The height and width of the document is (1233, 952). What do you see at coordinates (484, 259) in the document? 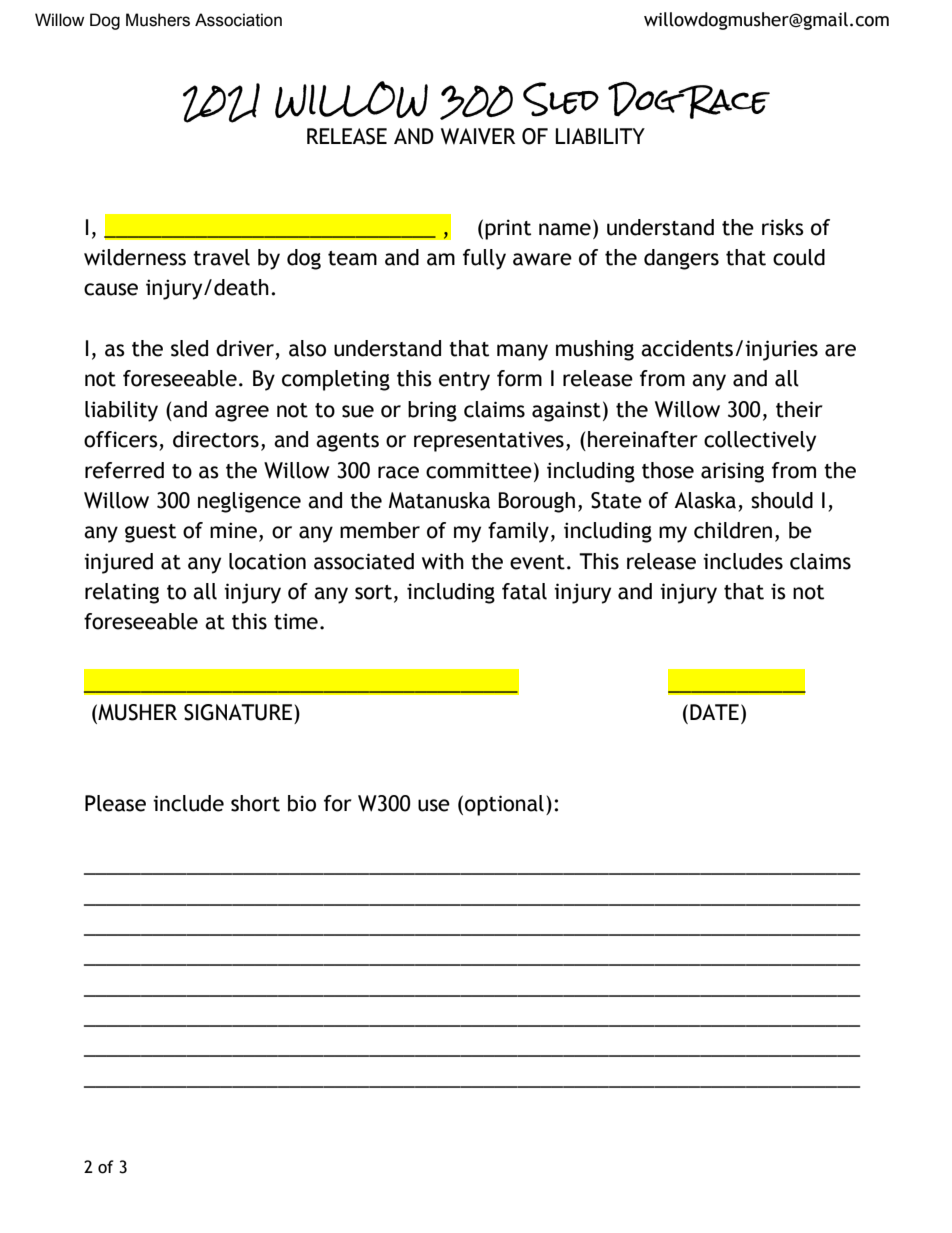
I see `fully` at bounding box center [484, 259].
